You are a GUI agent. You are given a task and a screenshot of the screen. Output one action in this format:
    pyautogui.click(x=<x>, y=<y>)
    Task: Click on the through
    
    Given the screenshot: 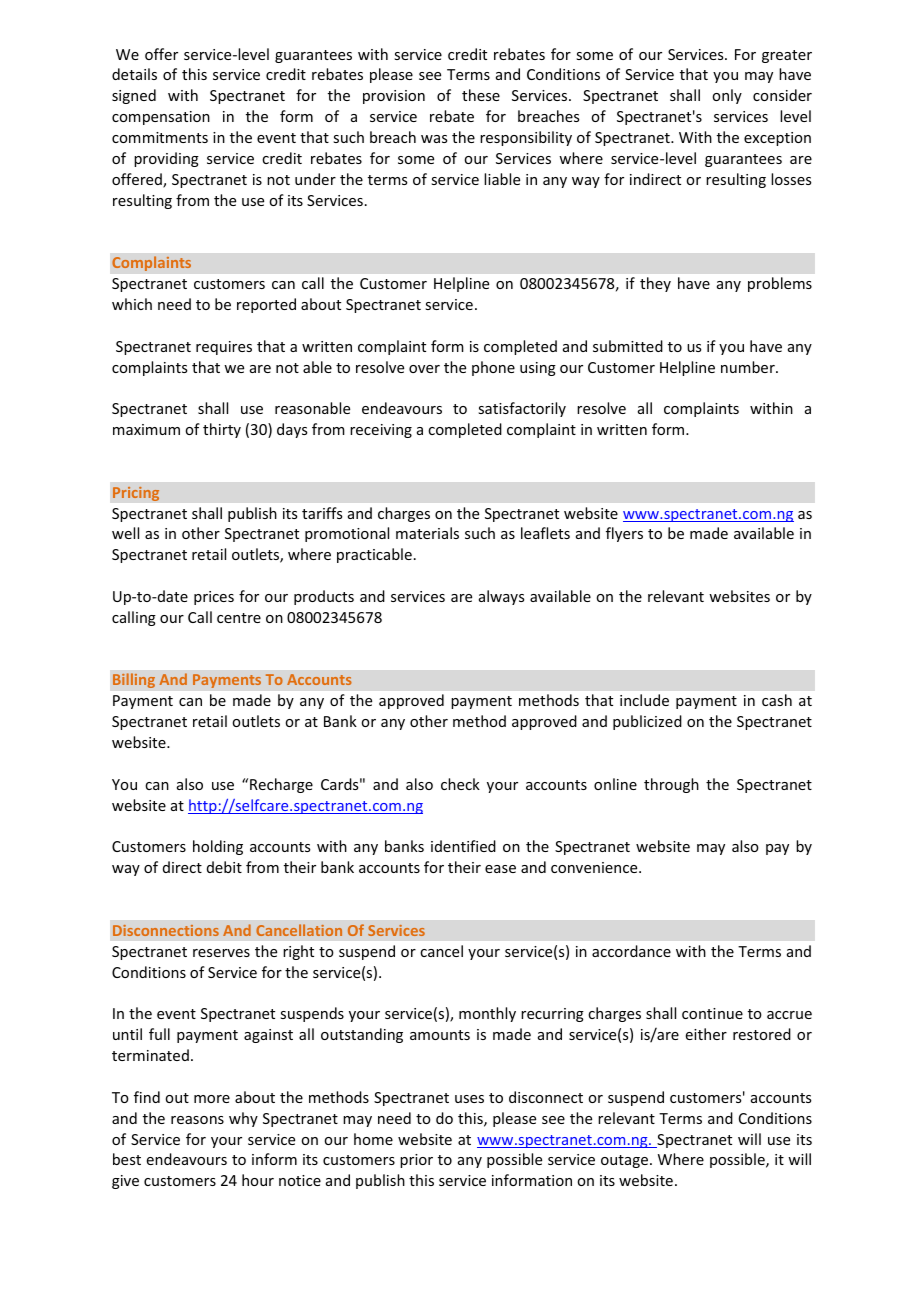 What is the action you would take?
    pyautogui.click(x=671, y=785)
